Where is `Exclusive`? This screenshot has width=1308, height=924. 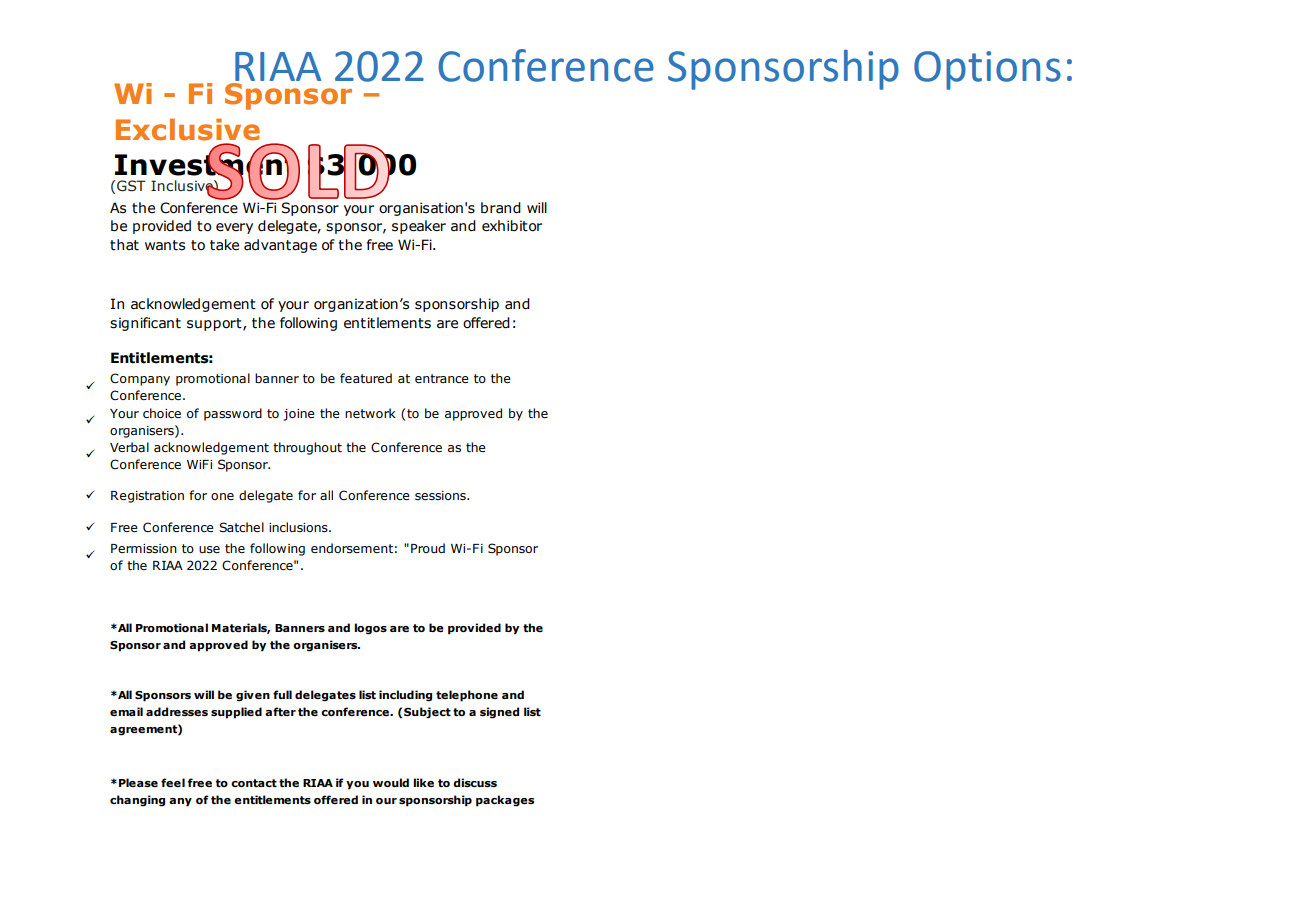
Exclusive is located at coordinates (188, 129).
